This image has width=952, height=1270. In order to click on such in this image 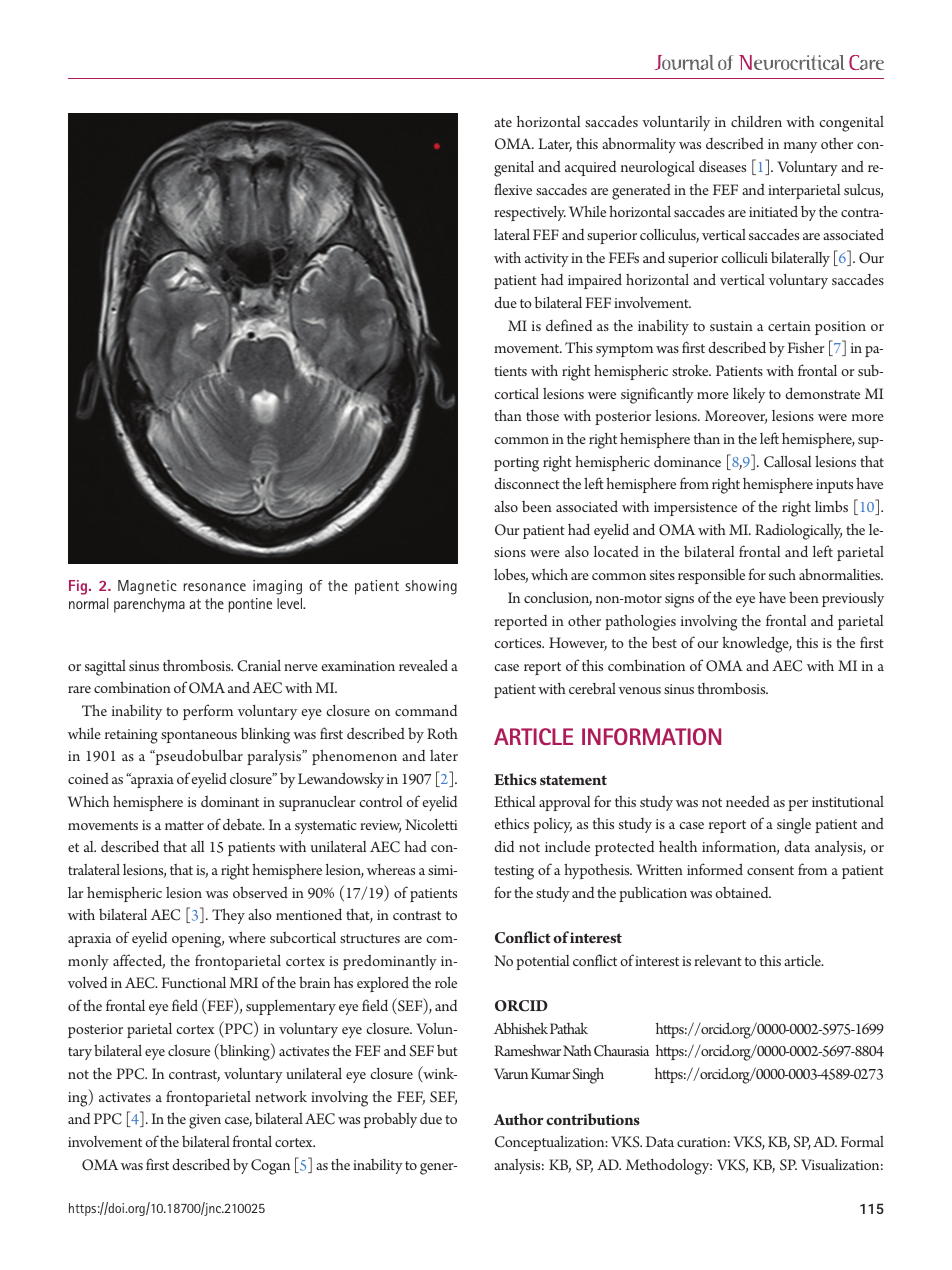, I will do `click(782, 574)`.
